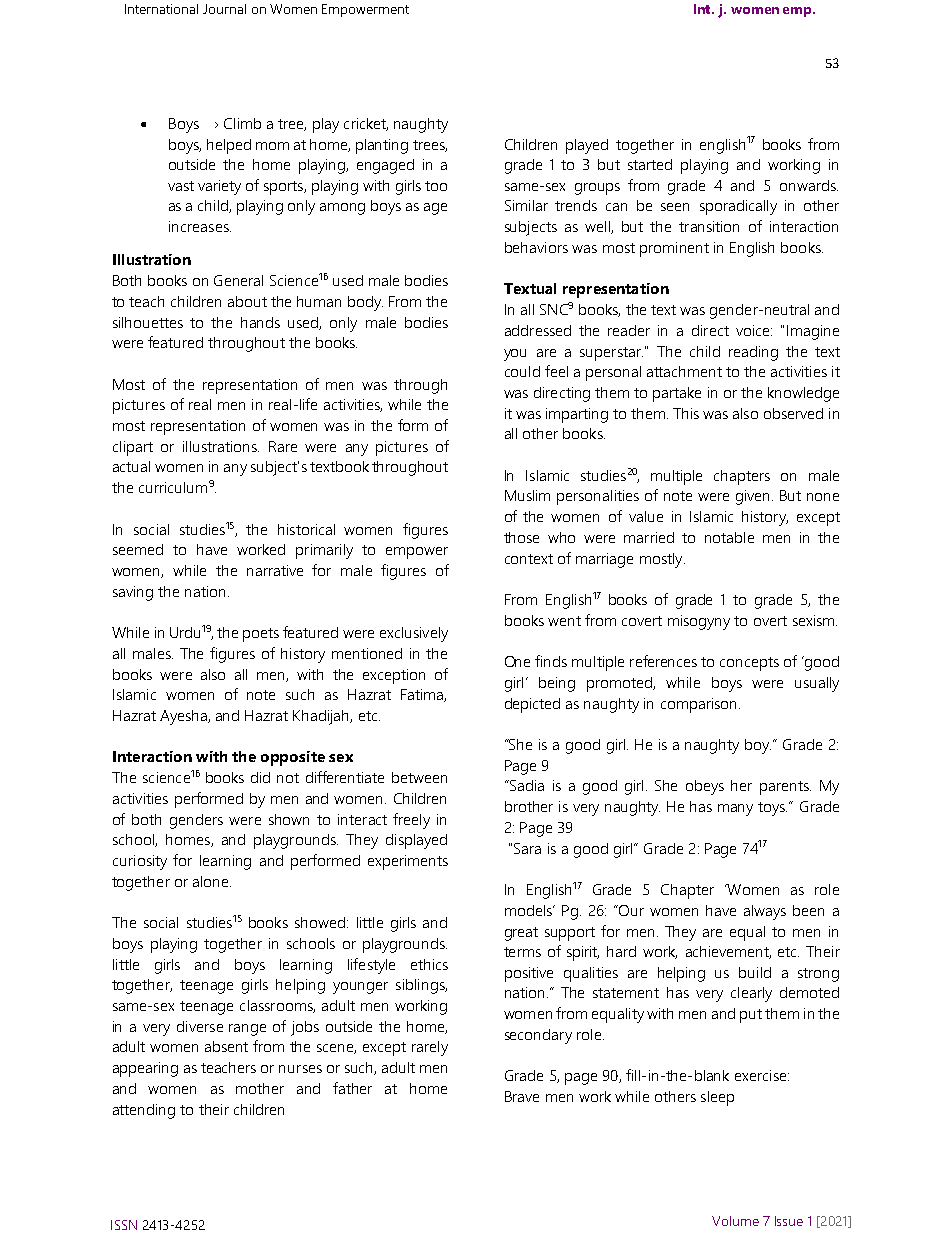  Describe the element at coordinates (382, 146) in the image. I see `planting` at that location.
